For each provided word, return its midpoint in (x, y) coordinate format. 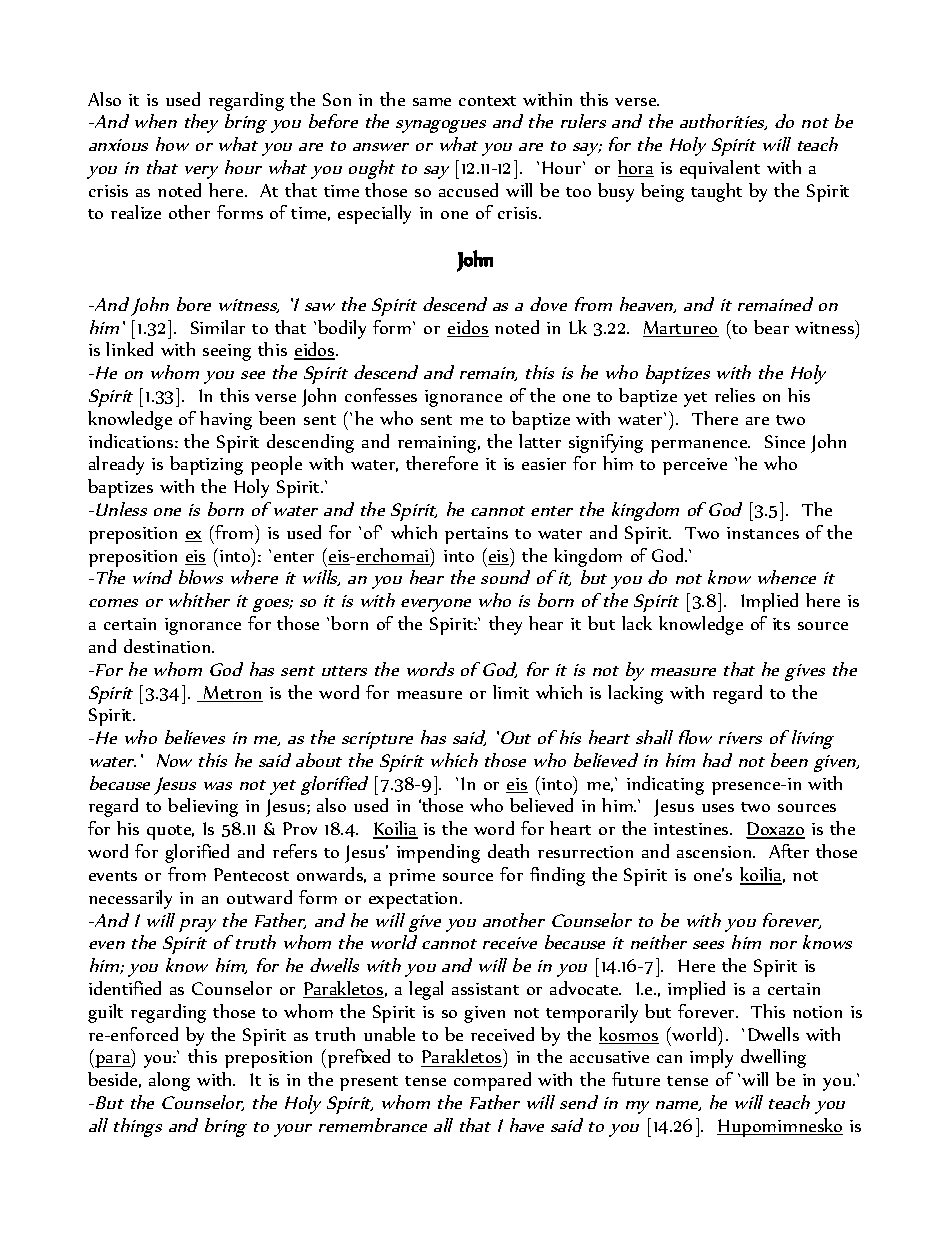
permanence (700, 446)
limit (511, 692)
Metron (232, 694)
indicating (665, 785)
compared (492, 1081)
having (226, 420)
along (169, 1081)
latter (540, 441)
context (487, 101)
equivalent (720, 169)
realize (136, 212)
